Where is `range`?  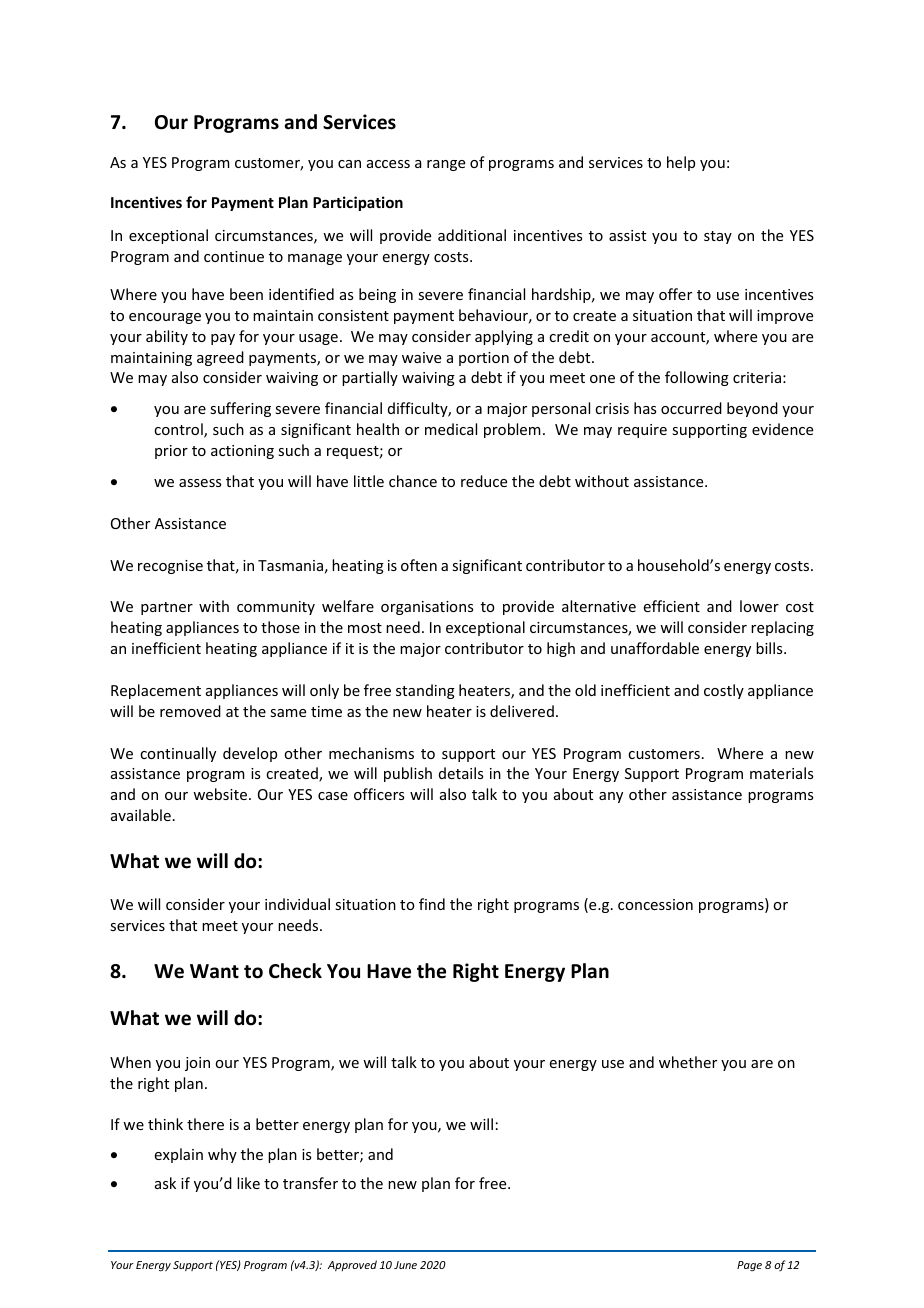
range is located at coordinates (446, 165).
